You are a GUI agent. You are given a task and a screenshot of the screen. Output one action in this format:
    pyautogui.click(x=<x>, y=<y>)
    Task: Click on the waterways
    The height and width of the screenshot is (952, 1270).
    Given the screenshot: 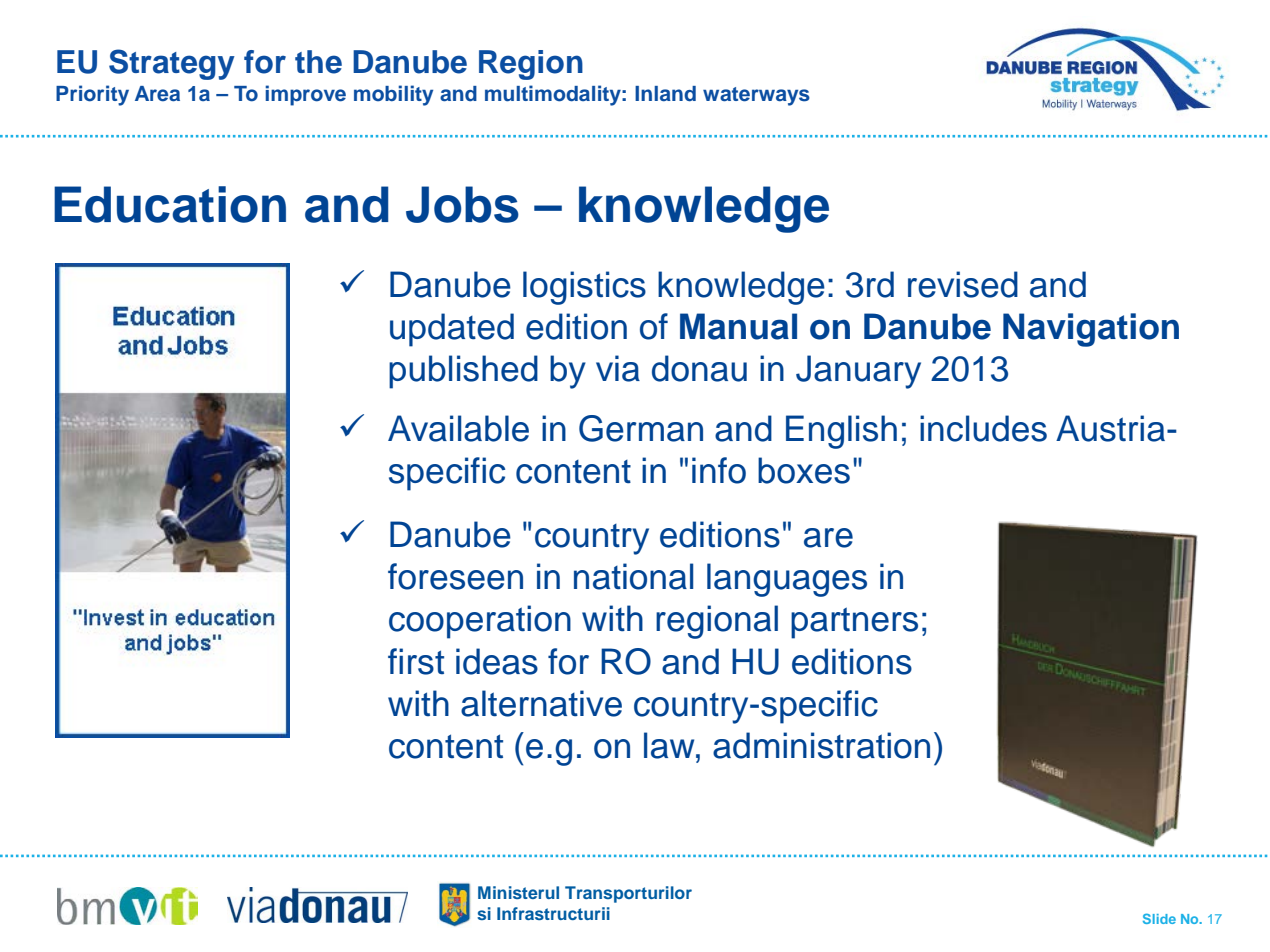 What is the action you would take?
    pyautogui.click(x=756, y=96)
